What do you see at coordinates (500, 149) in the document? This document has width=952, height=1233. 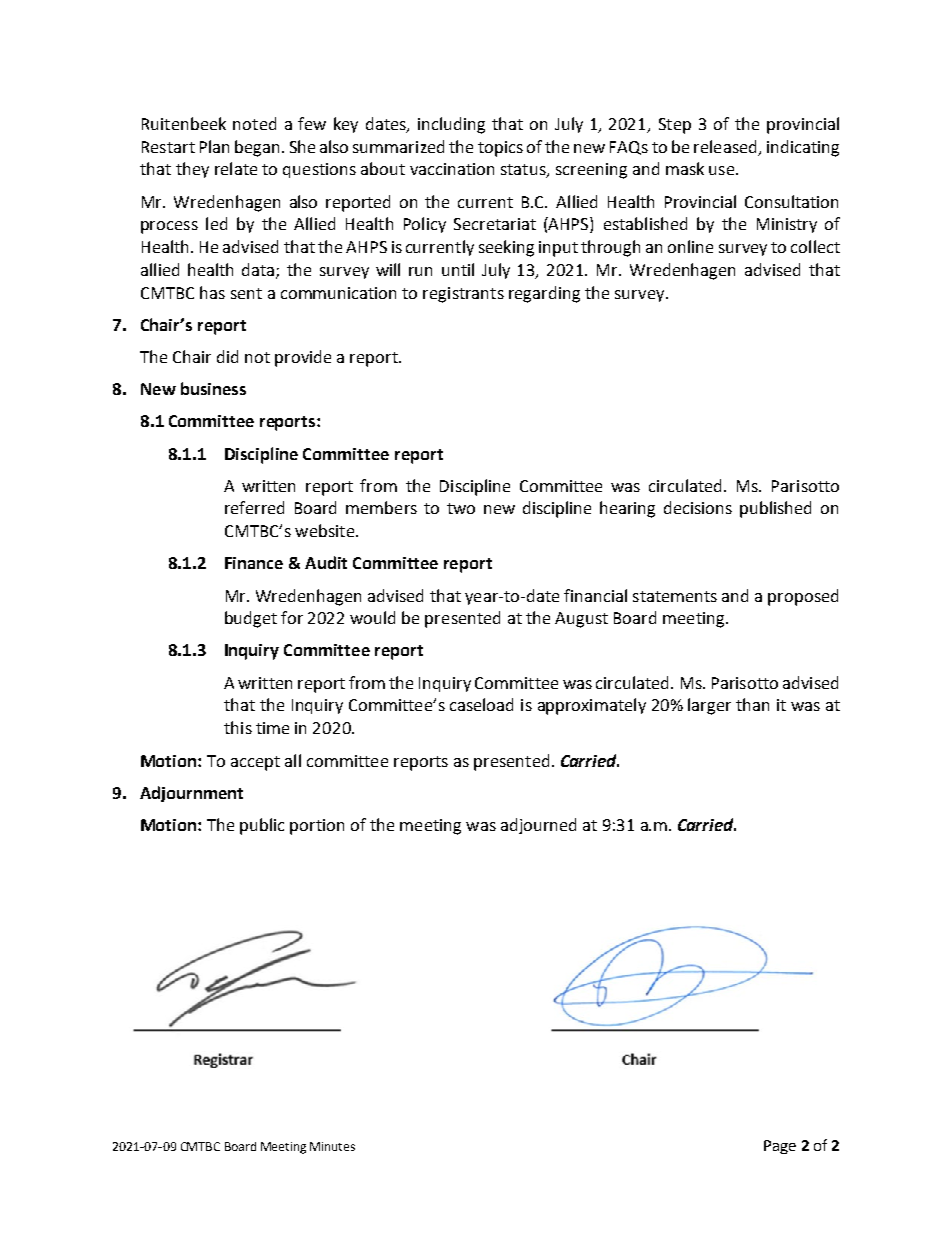 I see `topics` at bounding box center [500, 149].
